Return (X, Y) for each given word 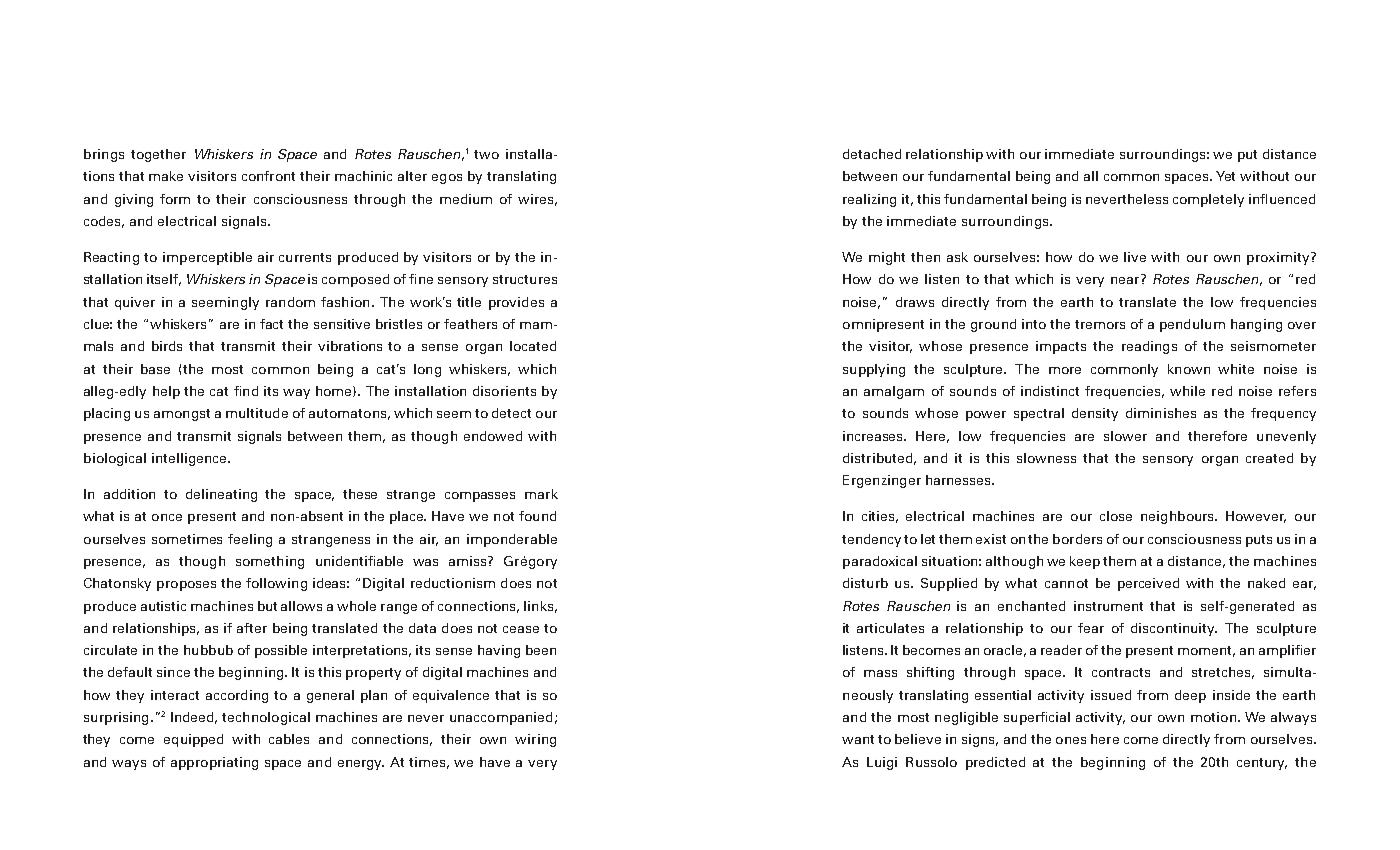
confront (268, 176)
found (537, 516)
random (290, 302)
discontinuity (1174, 629)
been (541, 650)
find (246, 391)
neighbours (1179, 517)
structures (525, 279)
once (167, 517)
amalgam (894, 392)
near (1125, 280)
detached (872, 154)
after (252, 628)
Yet (1225, 176)
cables (289, 739)
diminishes (1161, 413)
